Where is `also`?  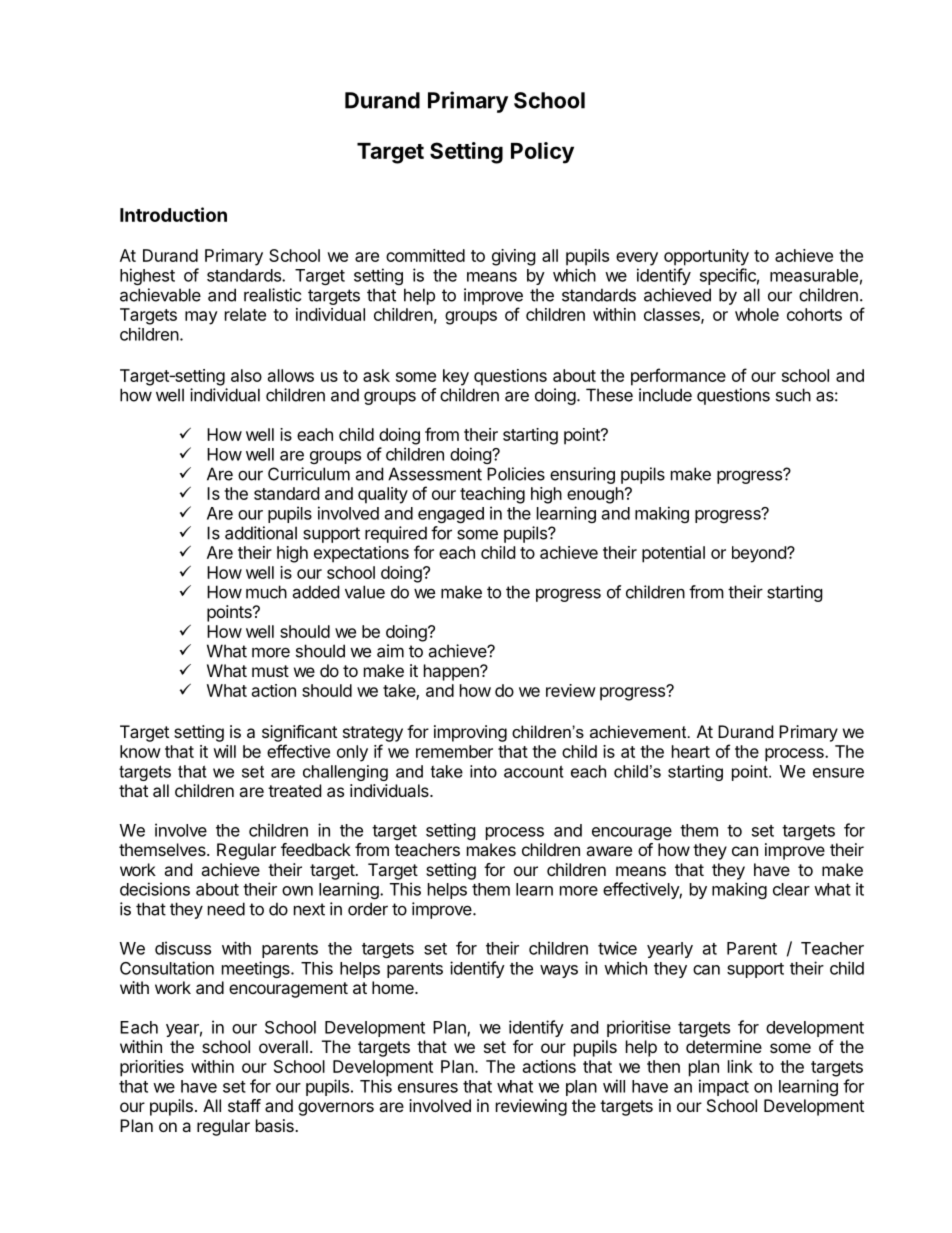 also is located at coordinates (246, 375).
